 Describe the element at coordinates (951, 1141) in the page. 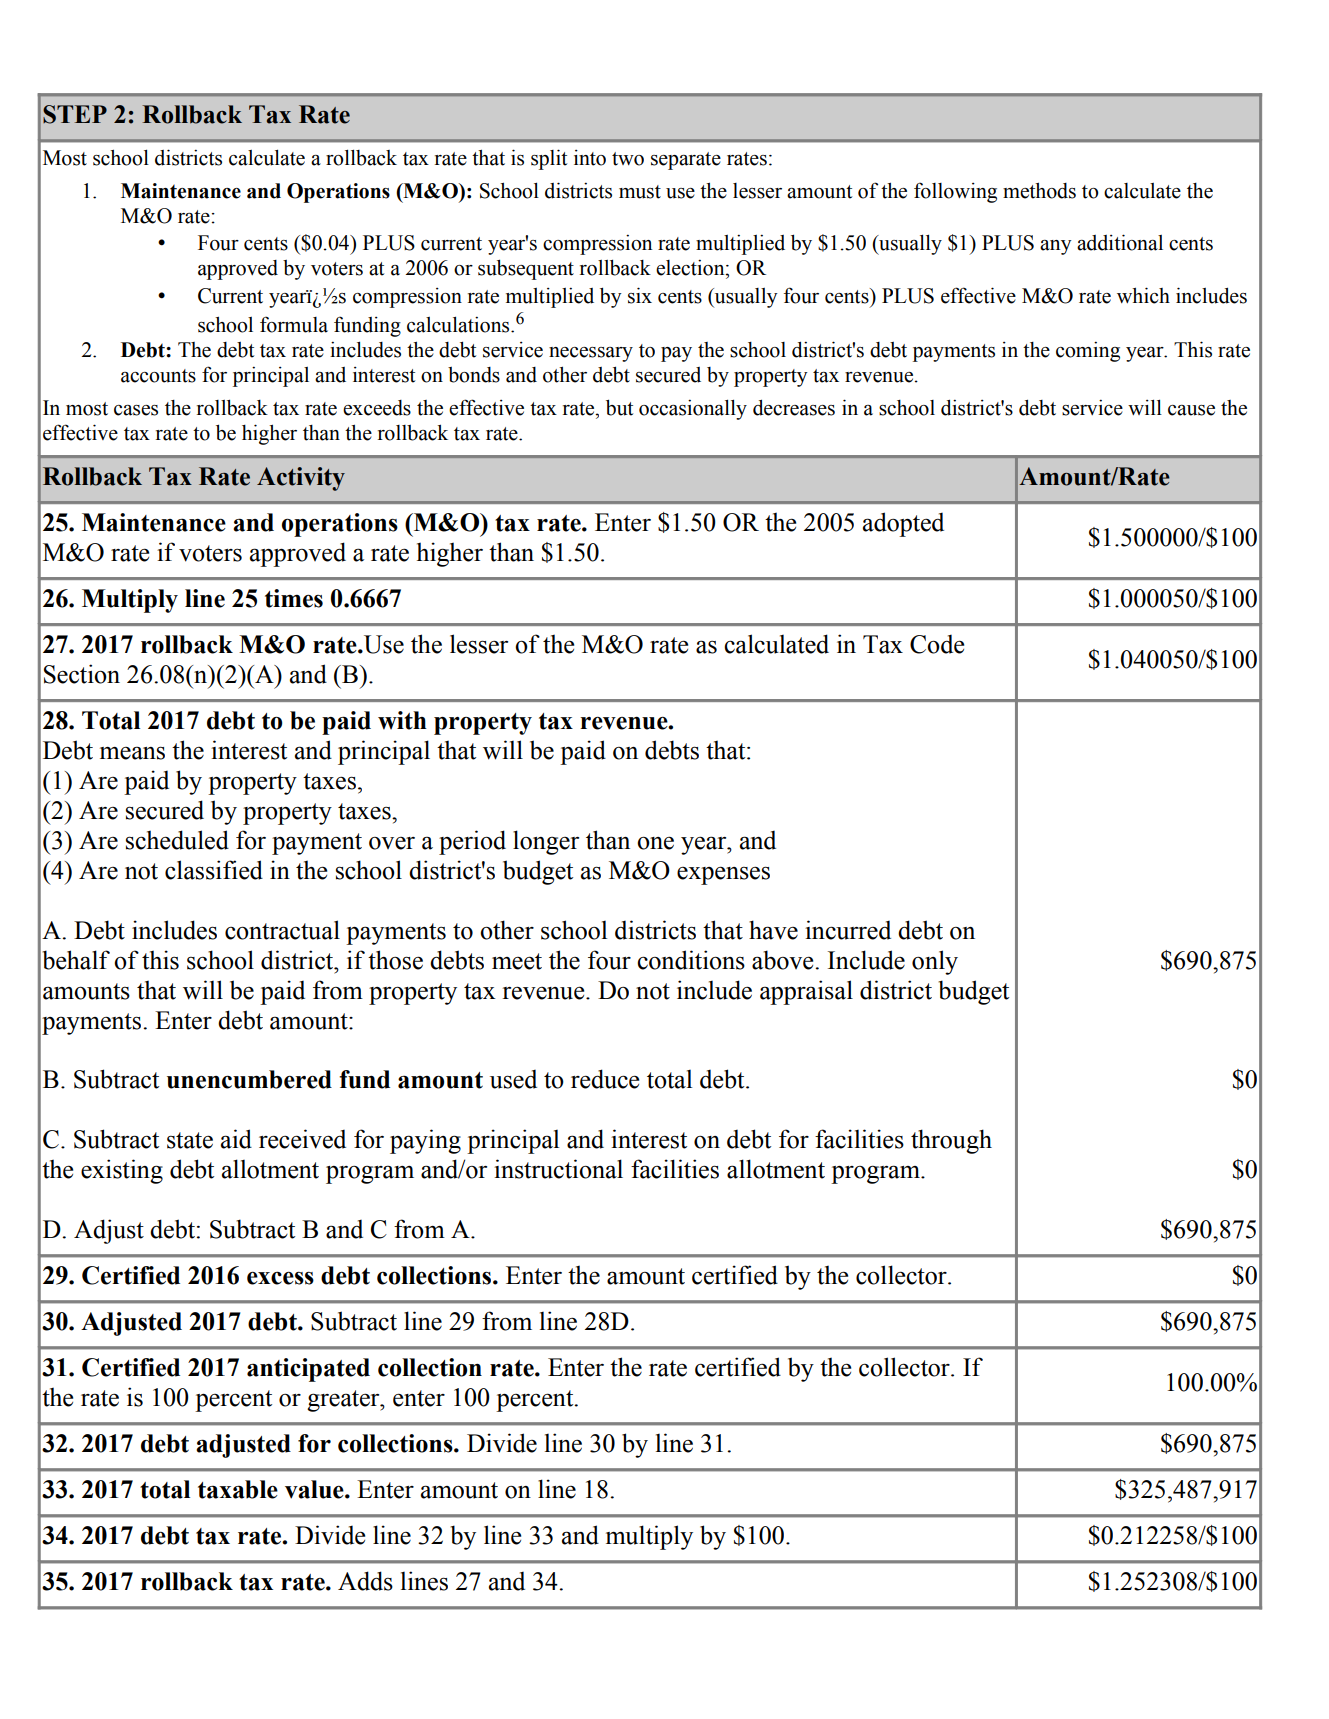

I see `through` at that location.
